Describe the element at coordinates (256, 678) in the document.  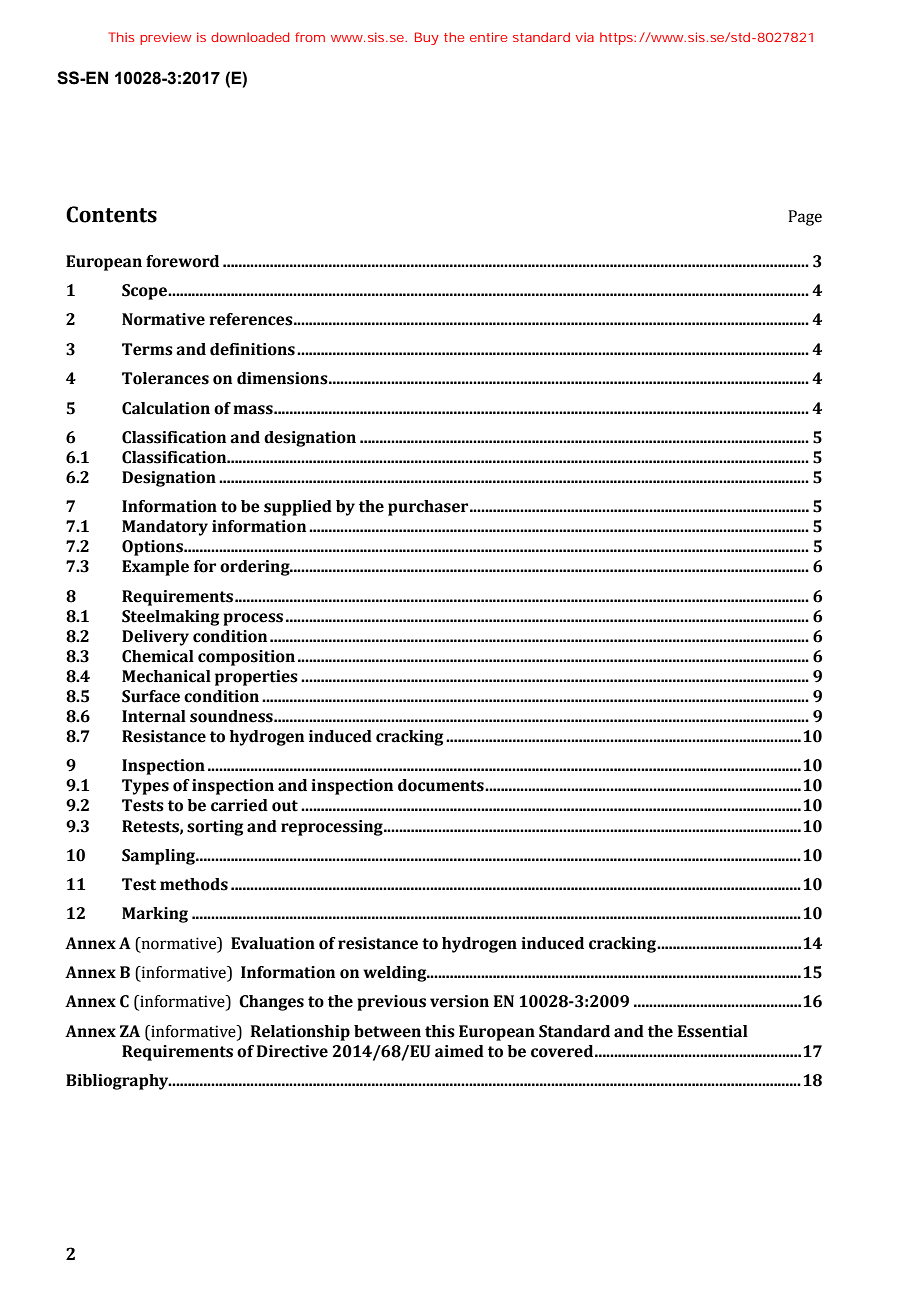
I see `properties` at that location.
